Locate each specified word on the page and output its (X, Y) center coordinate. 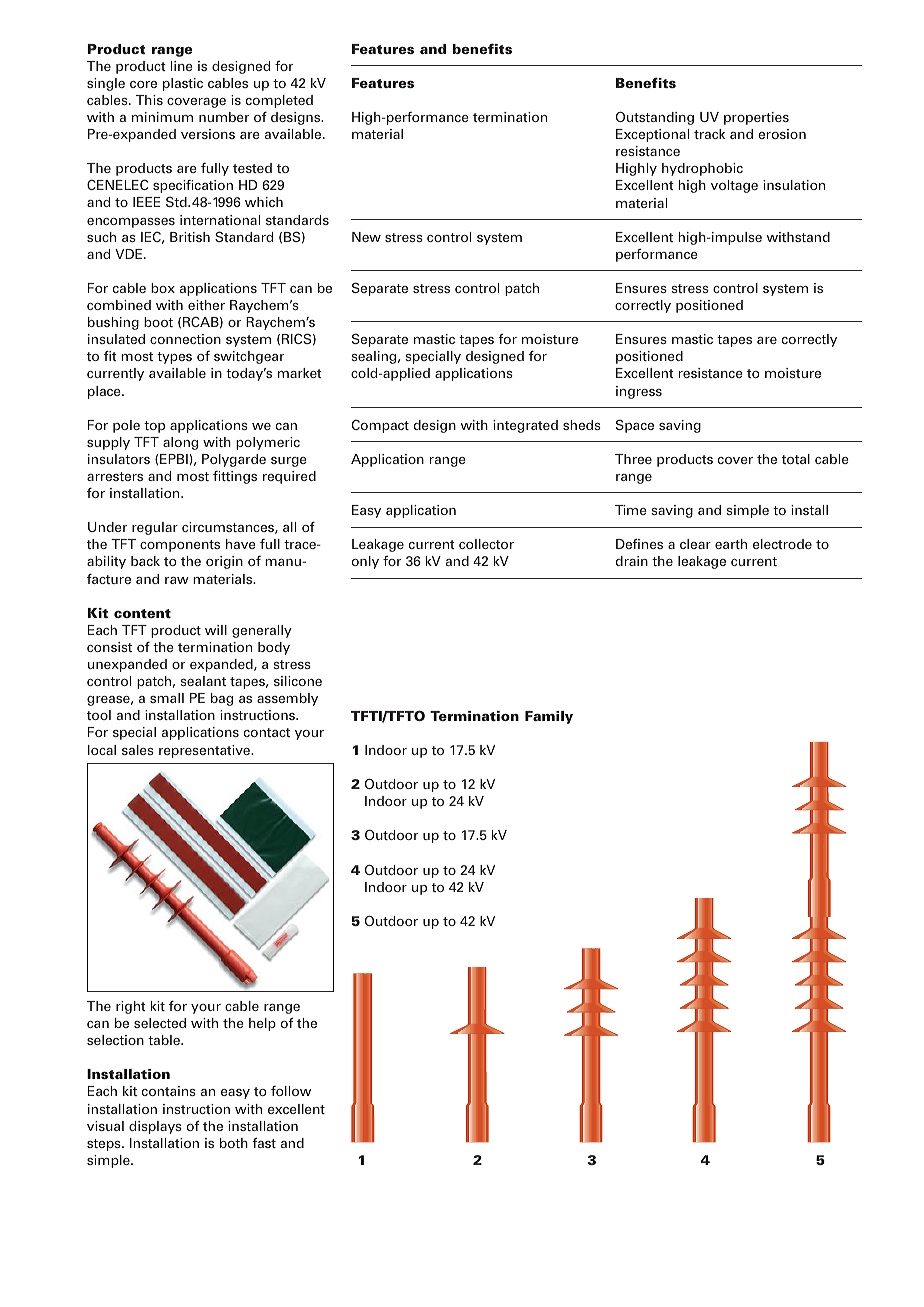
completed (279, 101)
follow (291, 1091)
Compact (380, 426)
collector (486, 544)
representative (206, 751)
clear (695, 544)
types (174, 358)
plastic (183, 84)
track (709, 134)
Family (549, 717)
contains (169, 1091)
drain (631, 561)
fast (264, 1142)
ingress (639, 392)
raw (177, 580)
